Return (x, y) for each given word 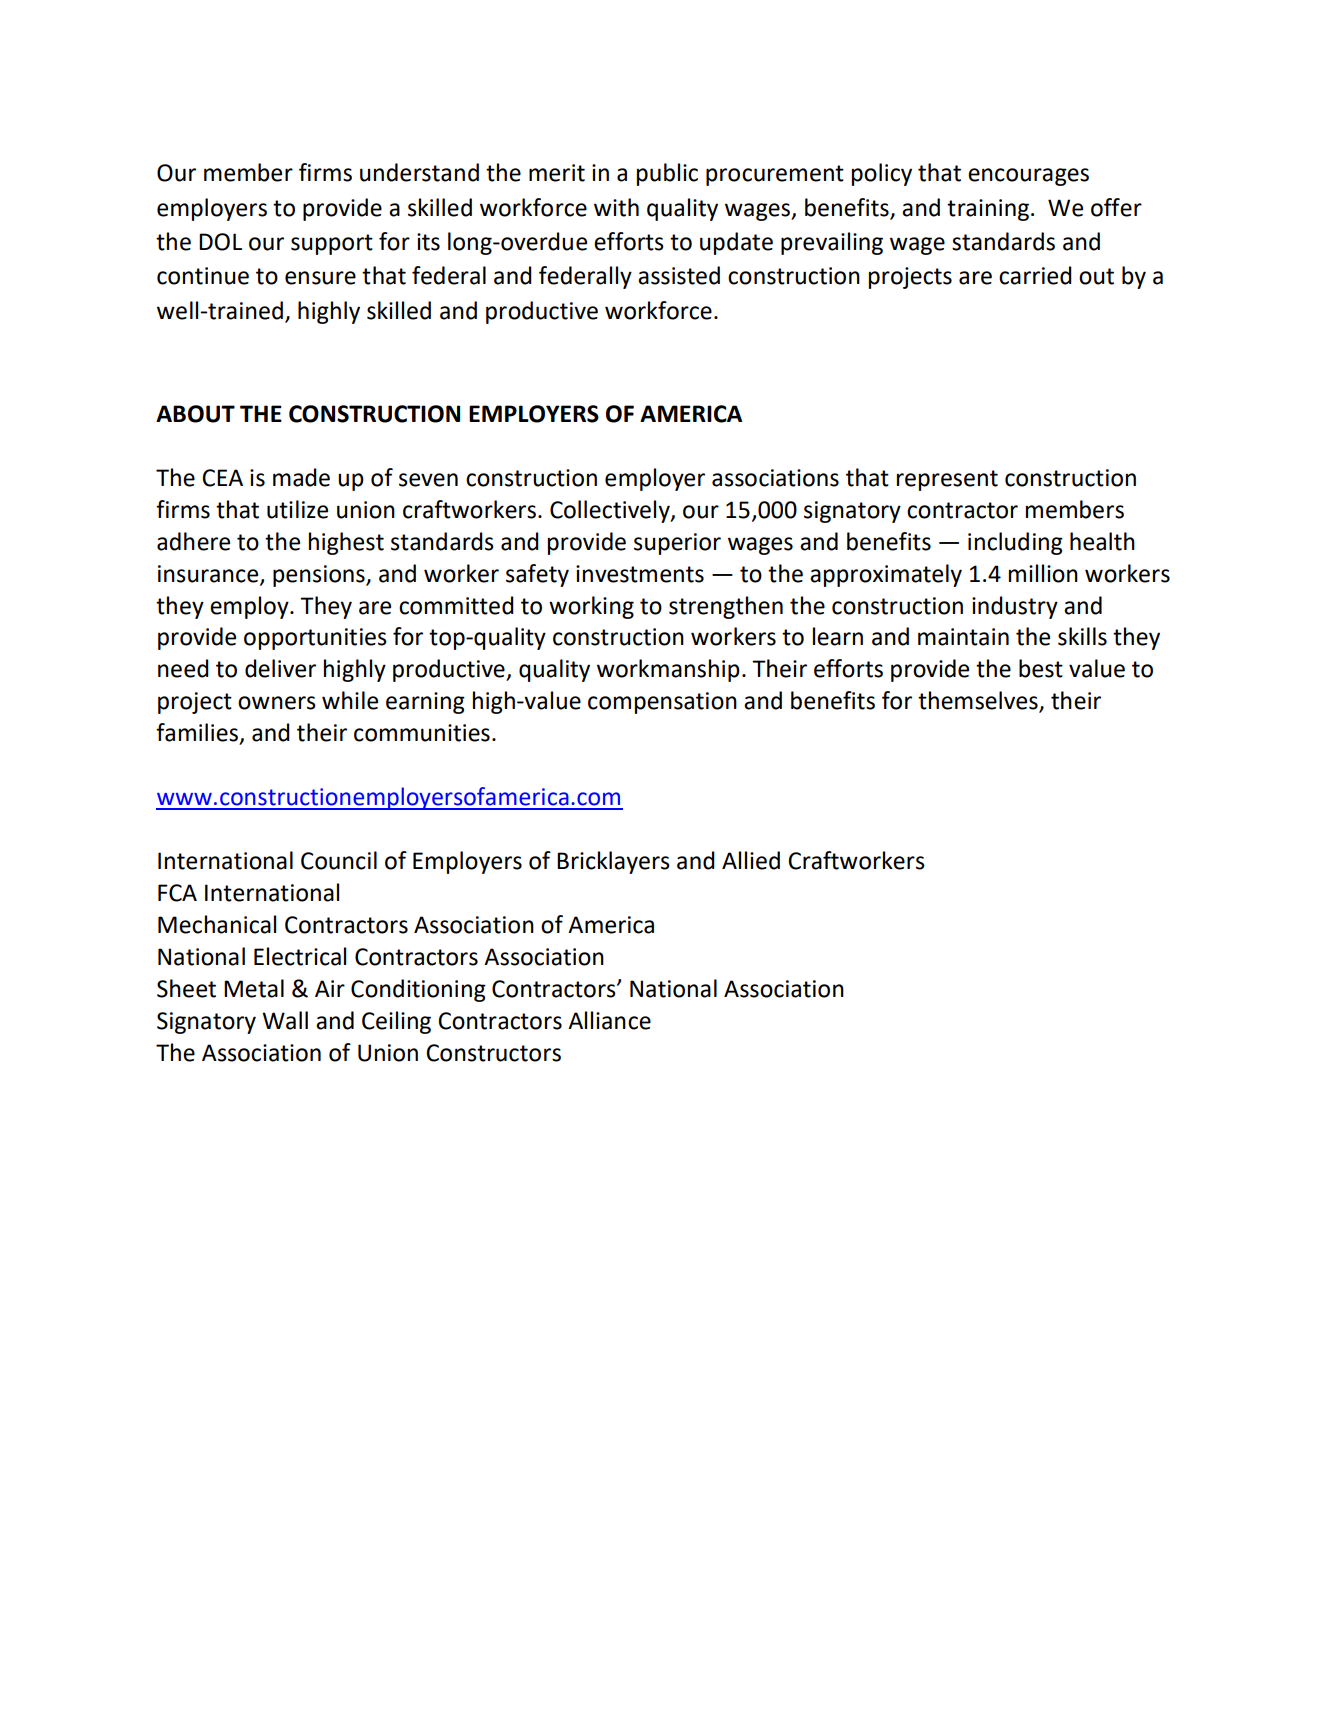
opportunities (315, 639)
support (332, 244)
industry (1015, 607)
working (591, 607)
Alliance (609, 1020)
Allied (751, 860)
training (988, 210)
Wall (285, 1020)
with (616, 207)
